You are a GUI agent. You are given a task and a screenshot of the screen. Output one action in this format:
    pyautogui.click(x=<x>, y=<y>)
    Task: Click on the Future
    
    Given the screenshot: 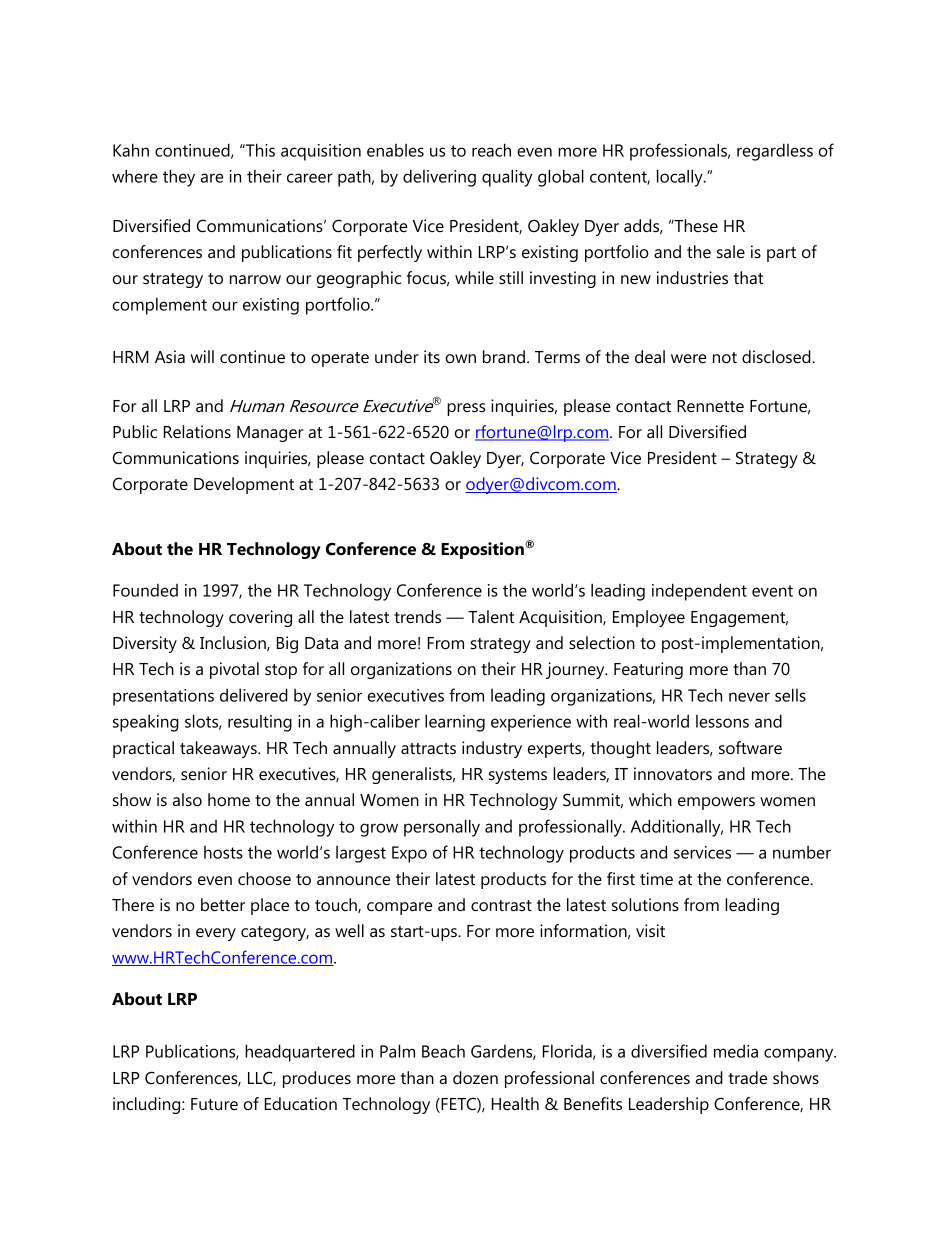 What is the action you would take?
    pyautogui.click(x=214, y=1104)
